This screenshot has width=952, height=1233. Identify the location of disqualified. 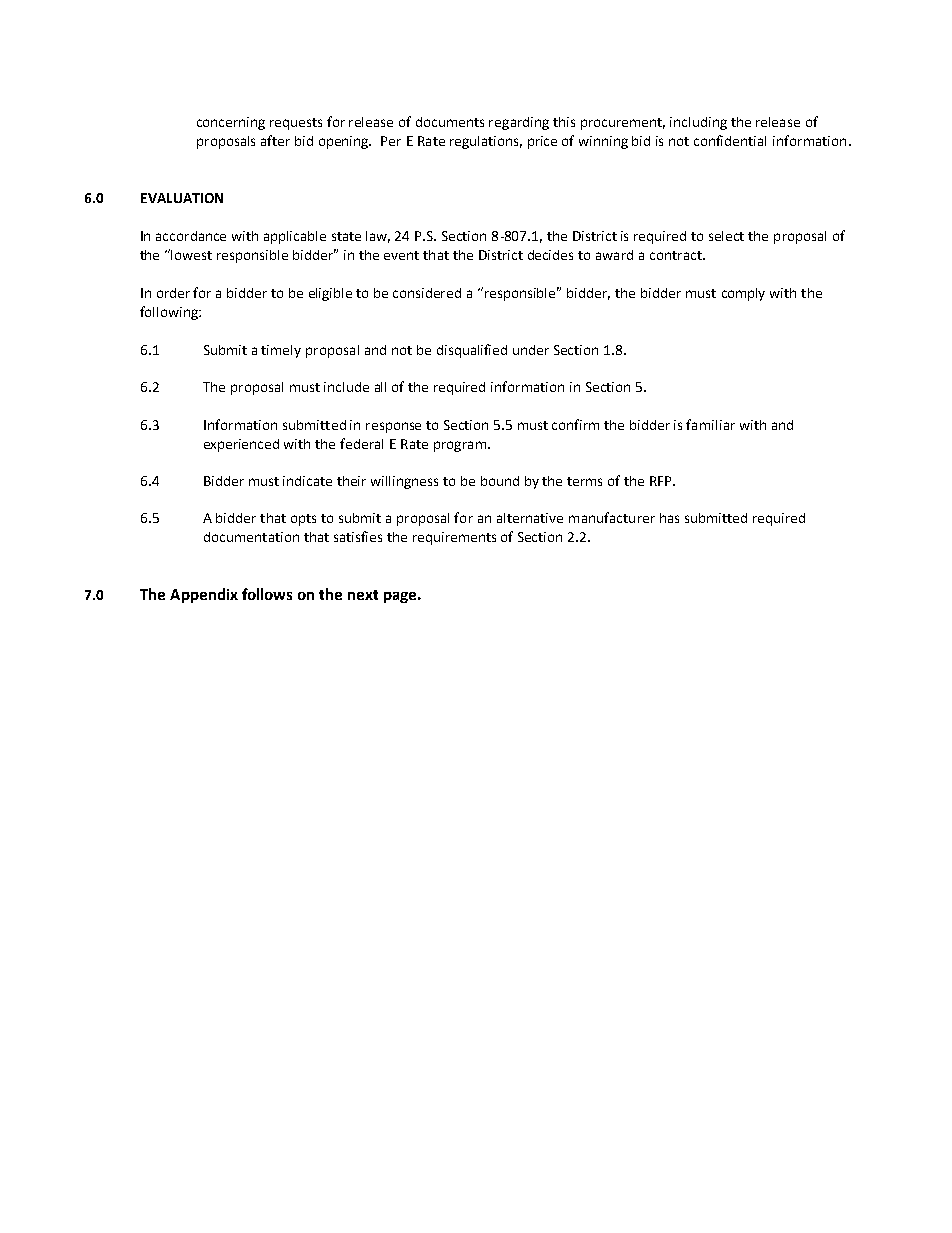
(472, 351).
